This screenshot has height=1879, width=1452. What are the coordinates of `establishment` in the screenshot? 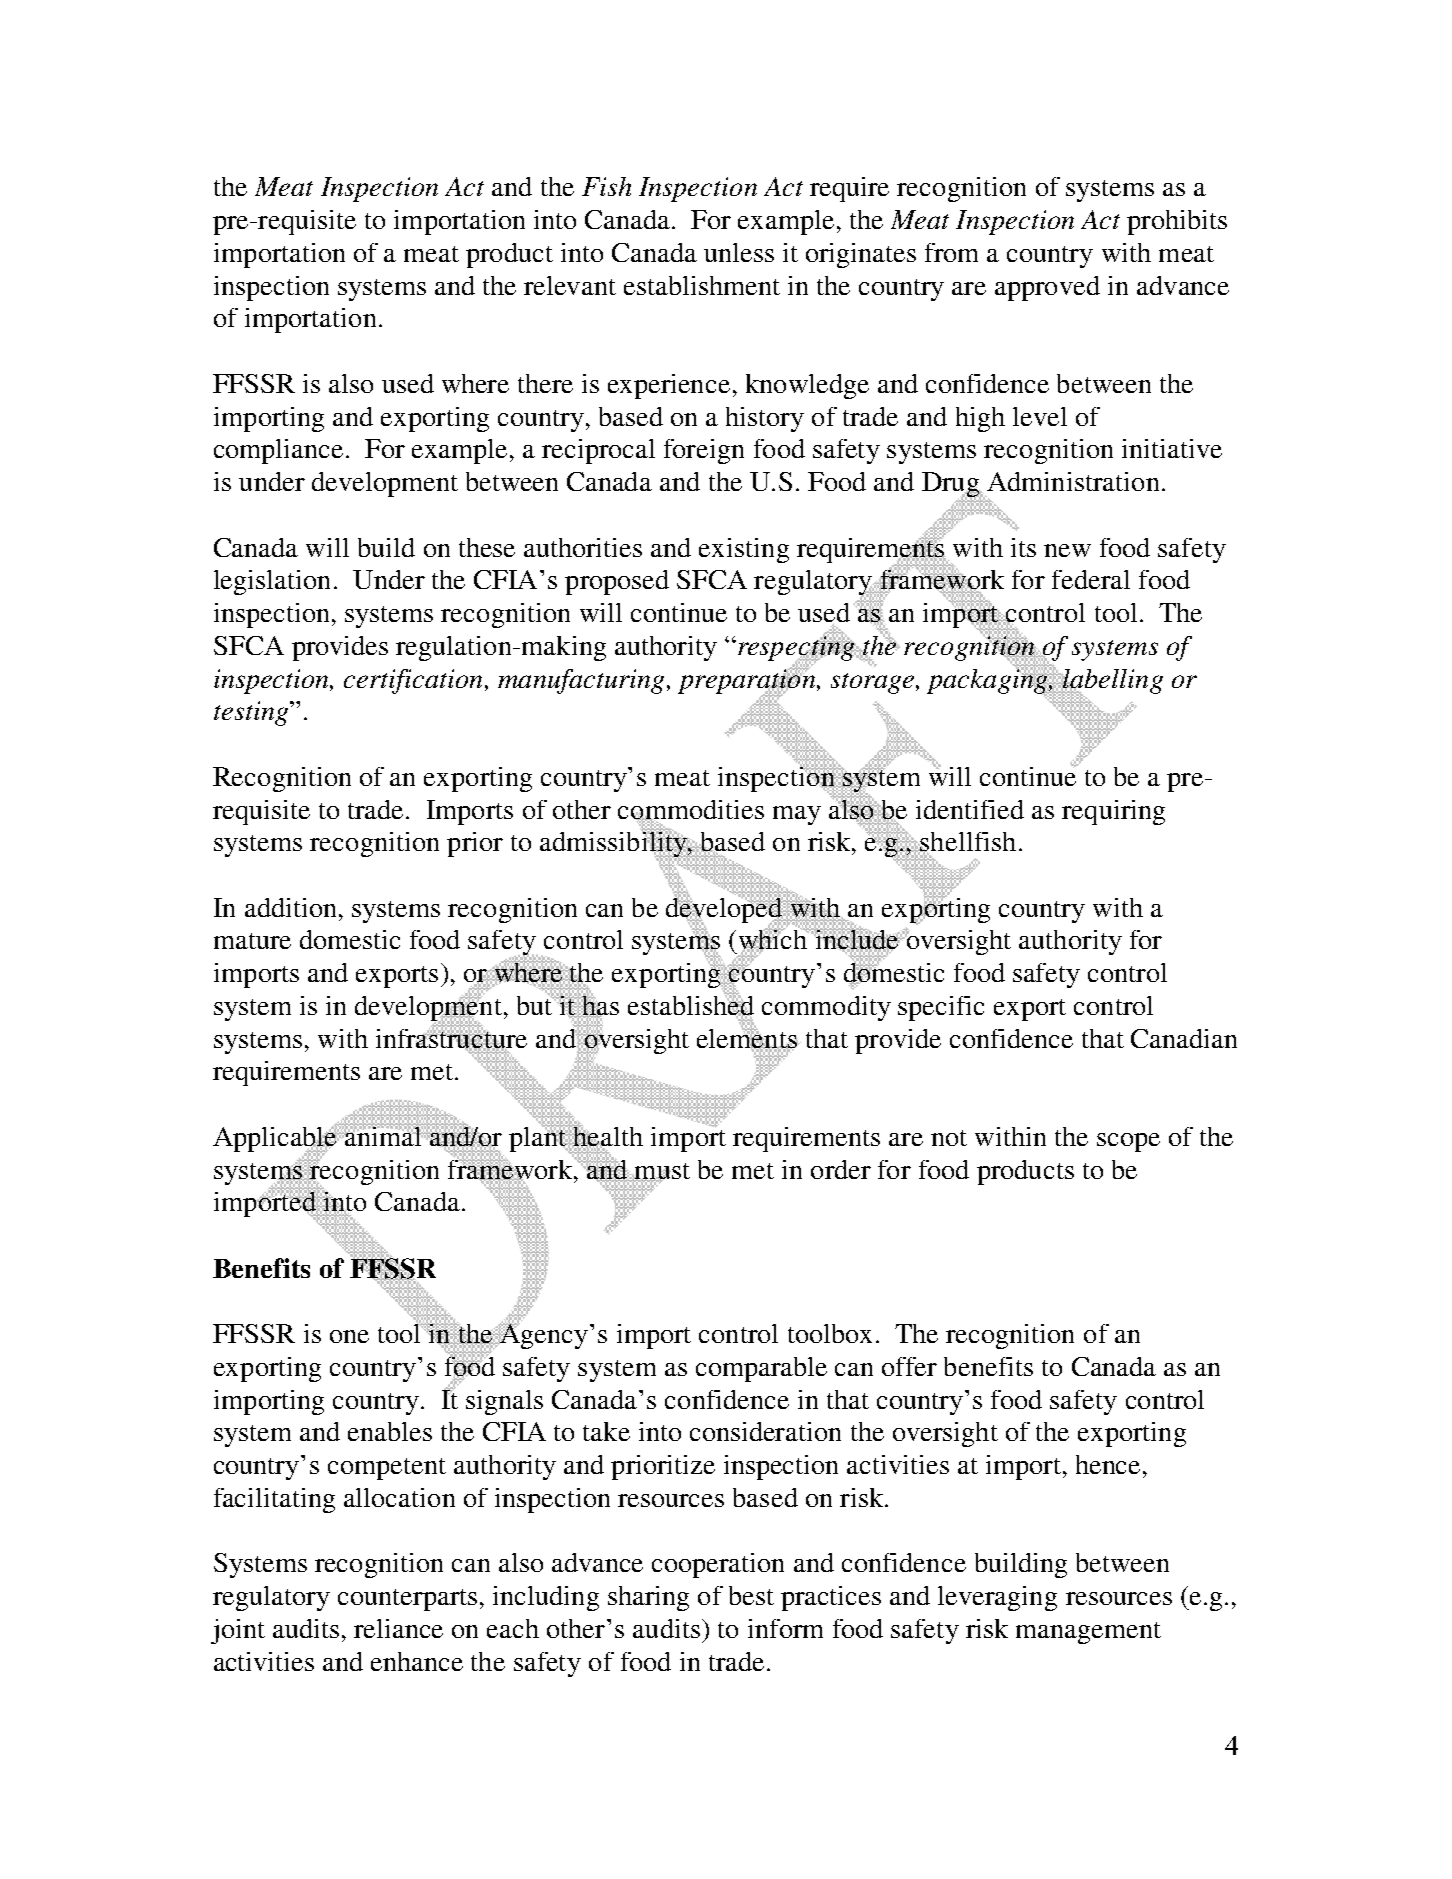 It's located at (702, 285).
